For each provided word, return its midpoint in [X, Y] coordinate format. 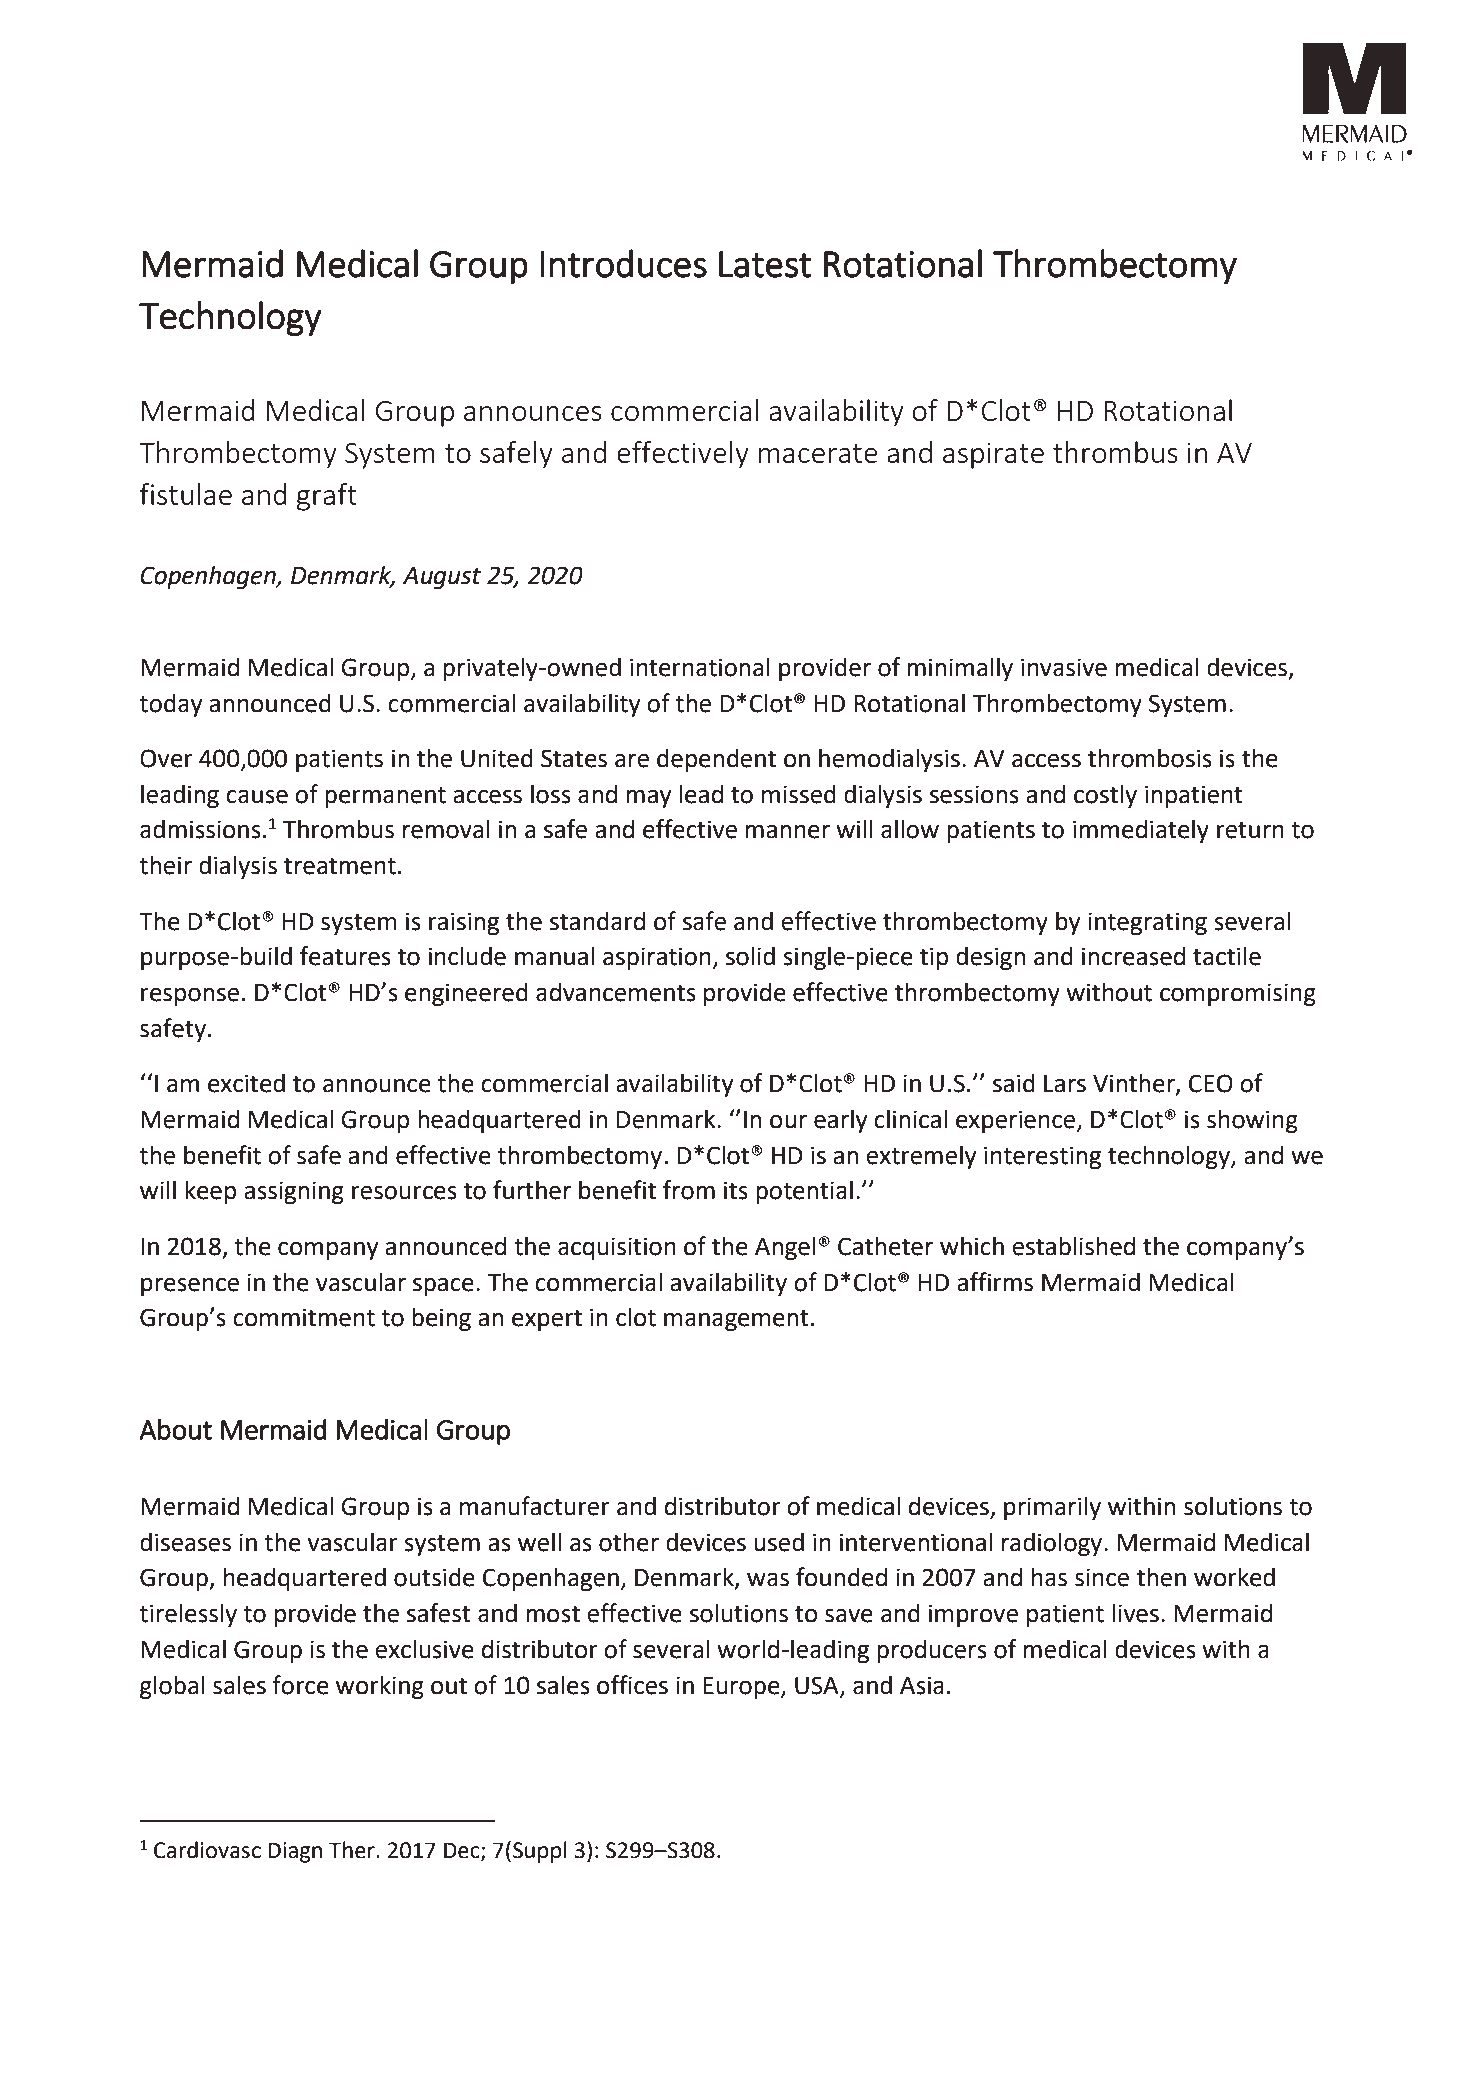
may [648, 799]
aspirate [993, 455]
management [736, 1320]
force [300, 1685]
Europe [743, 1688]
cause [257, 797]
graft [327, 497]
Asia [922, 1685]
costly [1105, 796]
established [1073, 1246]
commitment [304, 1317]
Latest [765, 264]
